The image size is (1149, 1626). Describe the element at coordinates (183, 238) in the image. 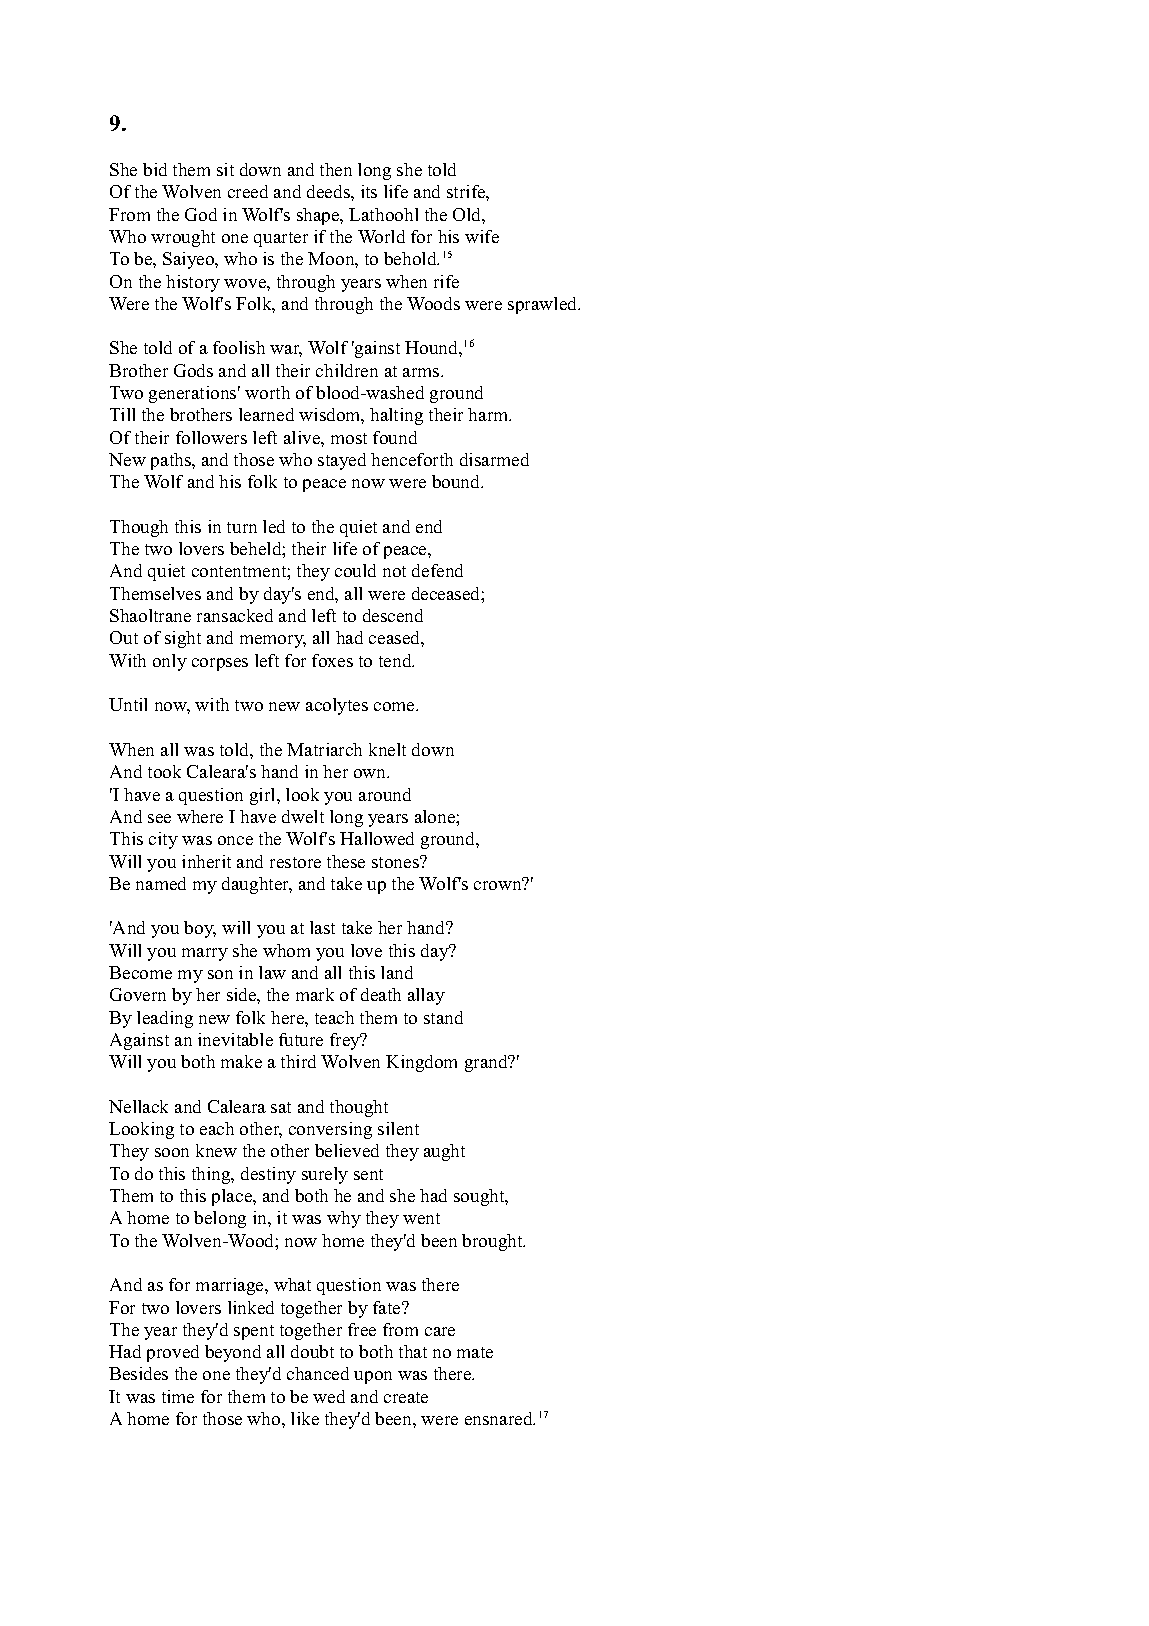

I see `wrought` at that location.
